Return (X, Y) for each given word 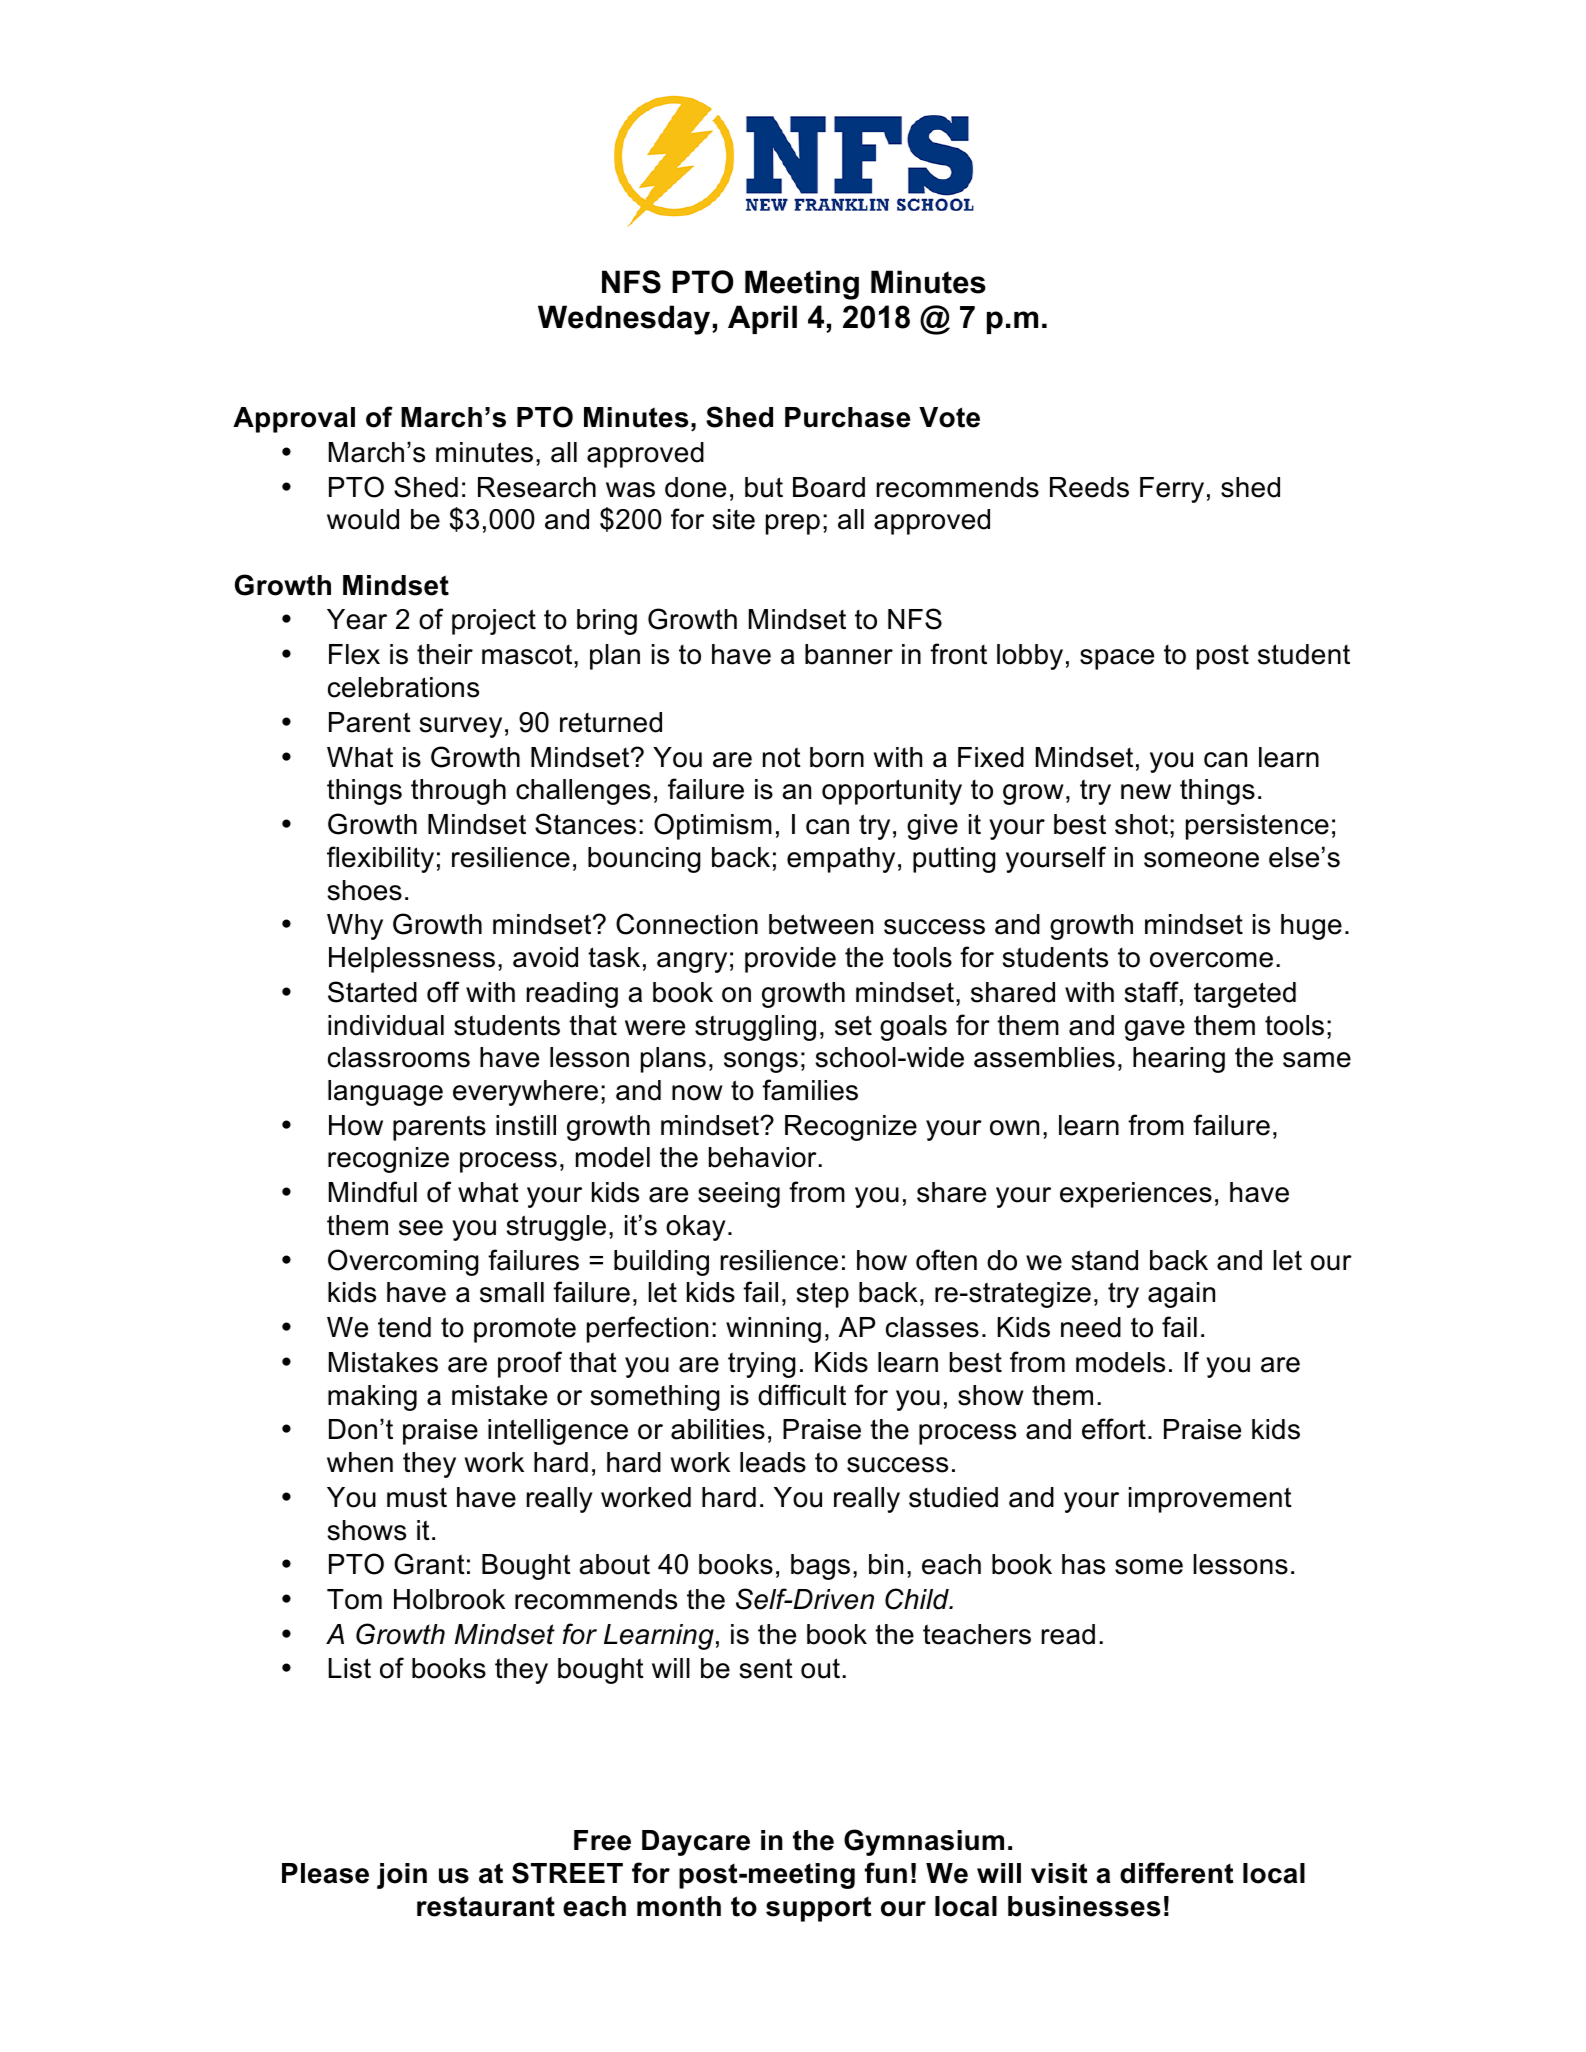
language (385, 1093)
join (402, 1876)
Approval (294, 420)
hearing (1179, 1060)
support (818, 1909)
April (762, 319)
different (1176, 1873)
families (810, 1090)
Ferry (1172, 490)
